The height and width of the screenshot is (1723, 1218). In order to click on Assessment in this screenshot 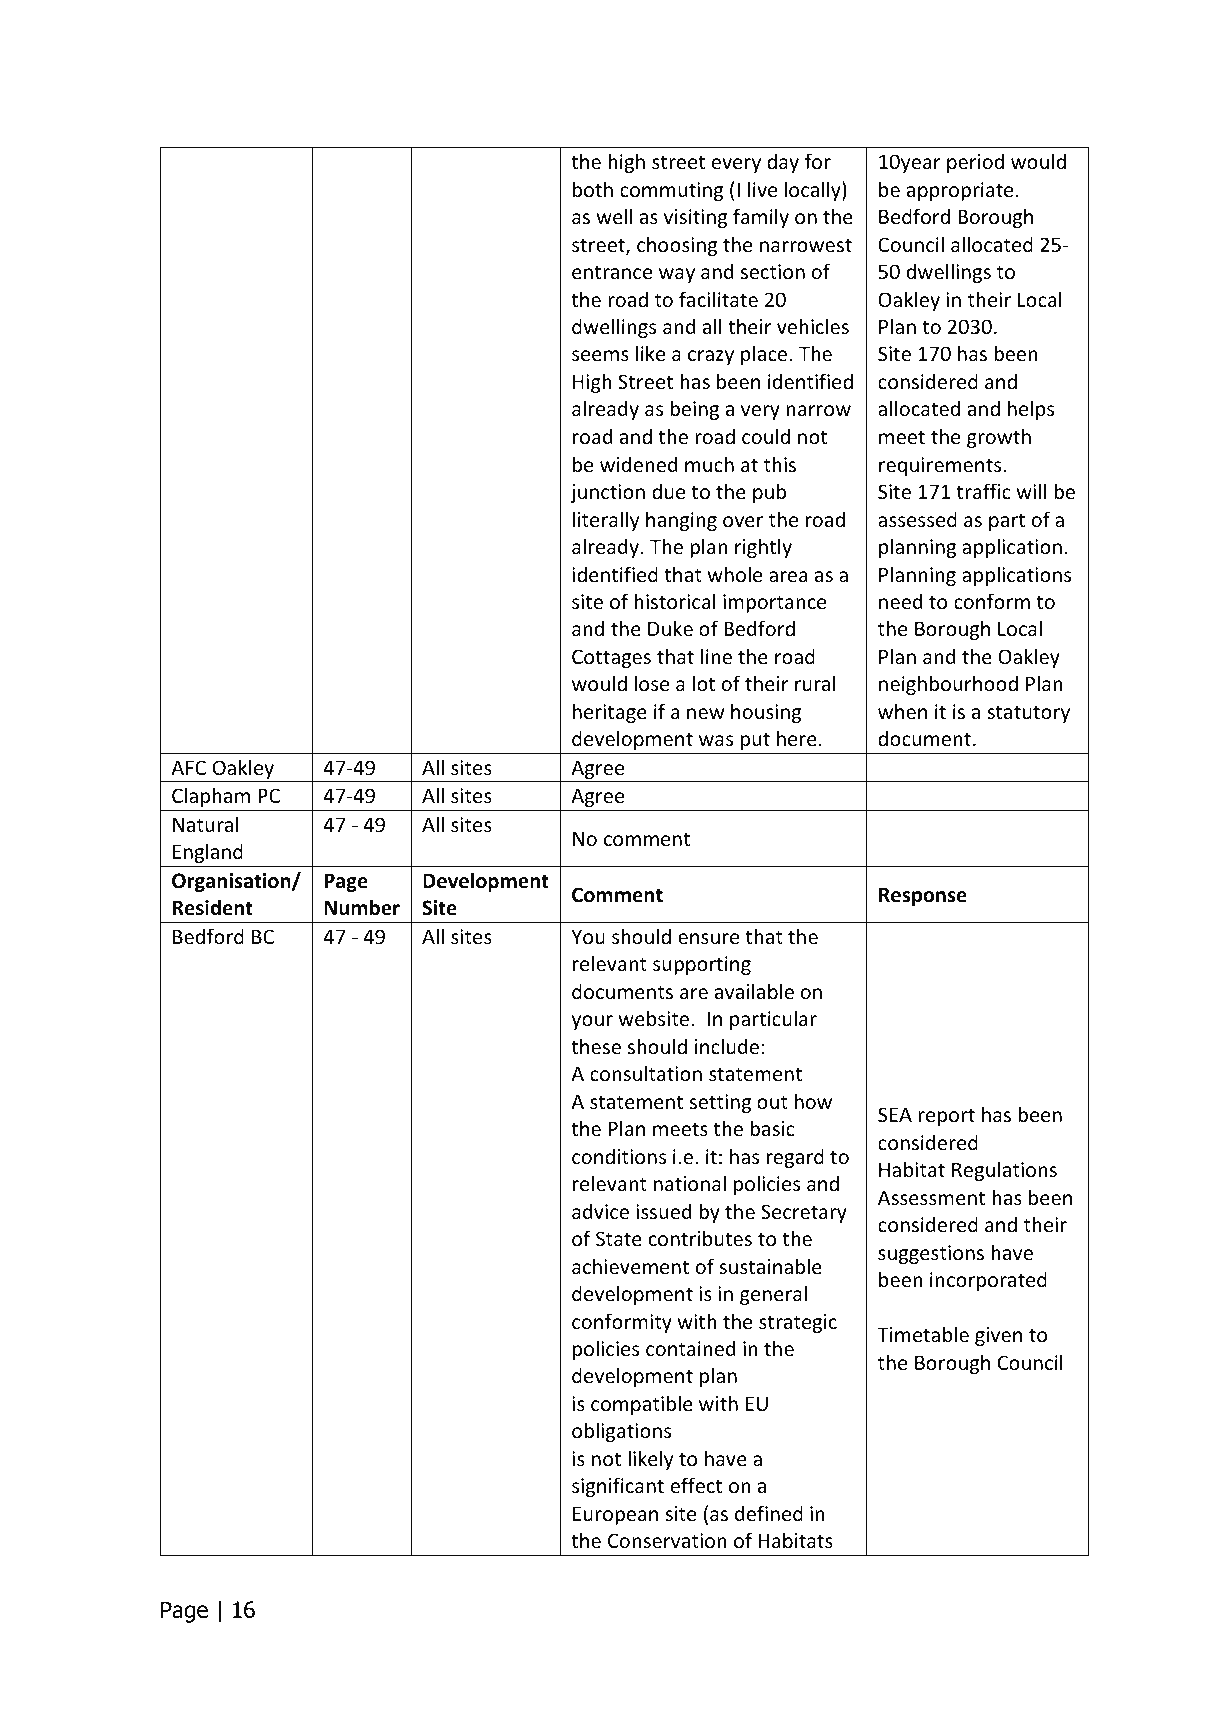, I will do `click(931, 1198)`.
